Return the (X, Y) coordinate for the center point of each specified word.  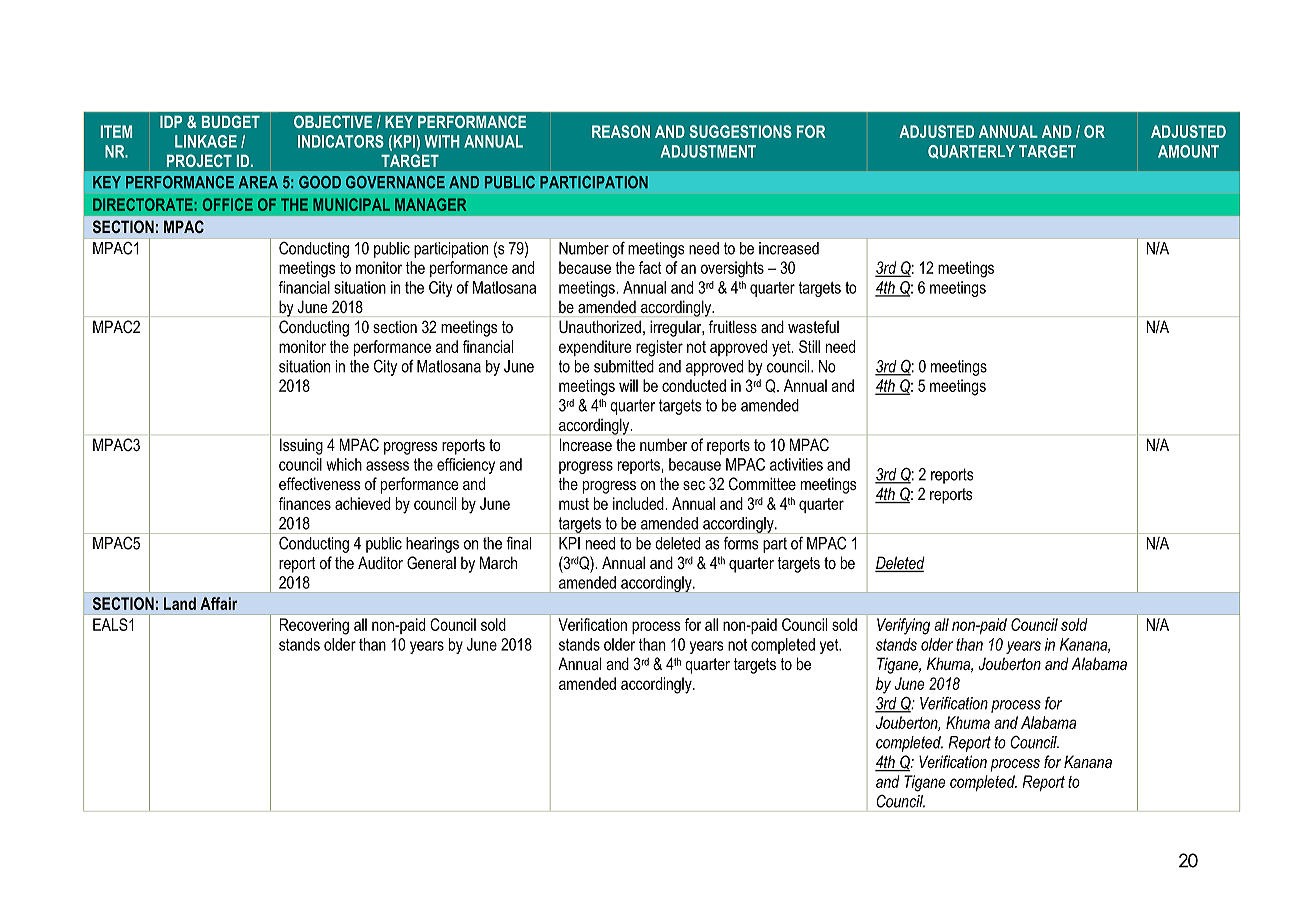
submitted (624, 366)
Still (809, 346)
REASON (621, 131)
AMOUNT (1188, 151)
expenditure (595, 348)
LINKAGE (206, 141)
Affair (219, 603)
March (498, 562)
